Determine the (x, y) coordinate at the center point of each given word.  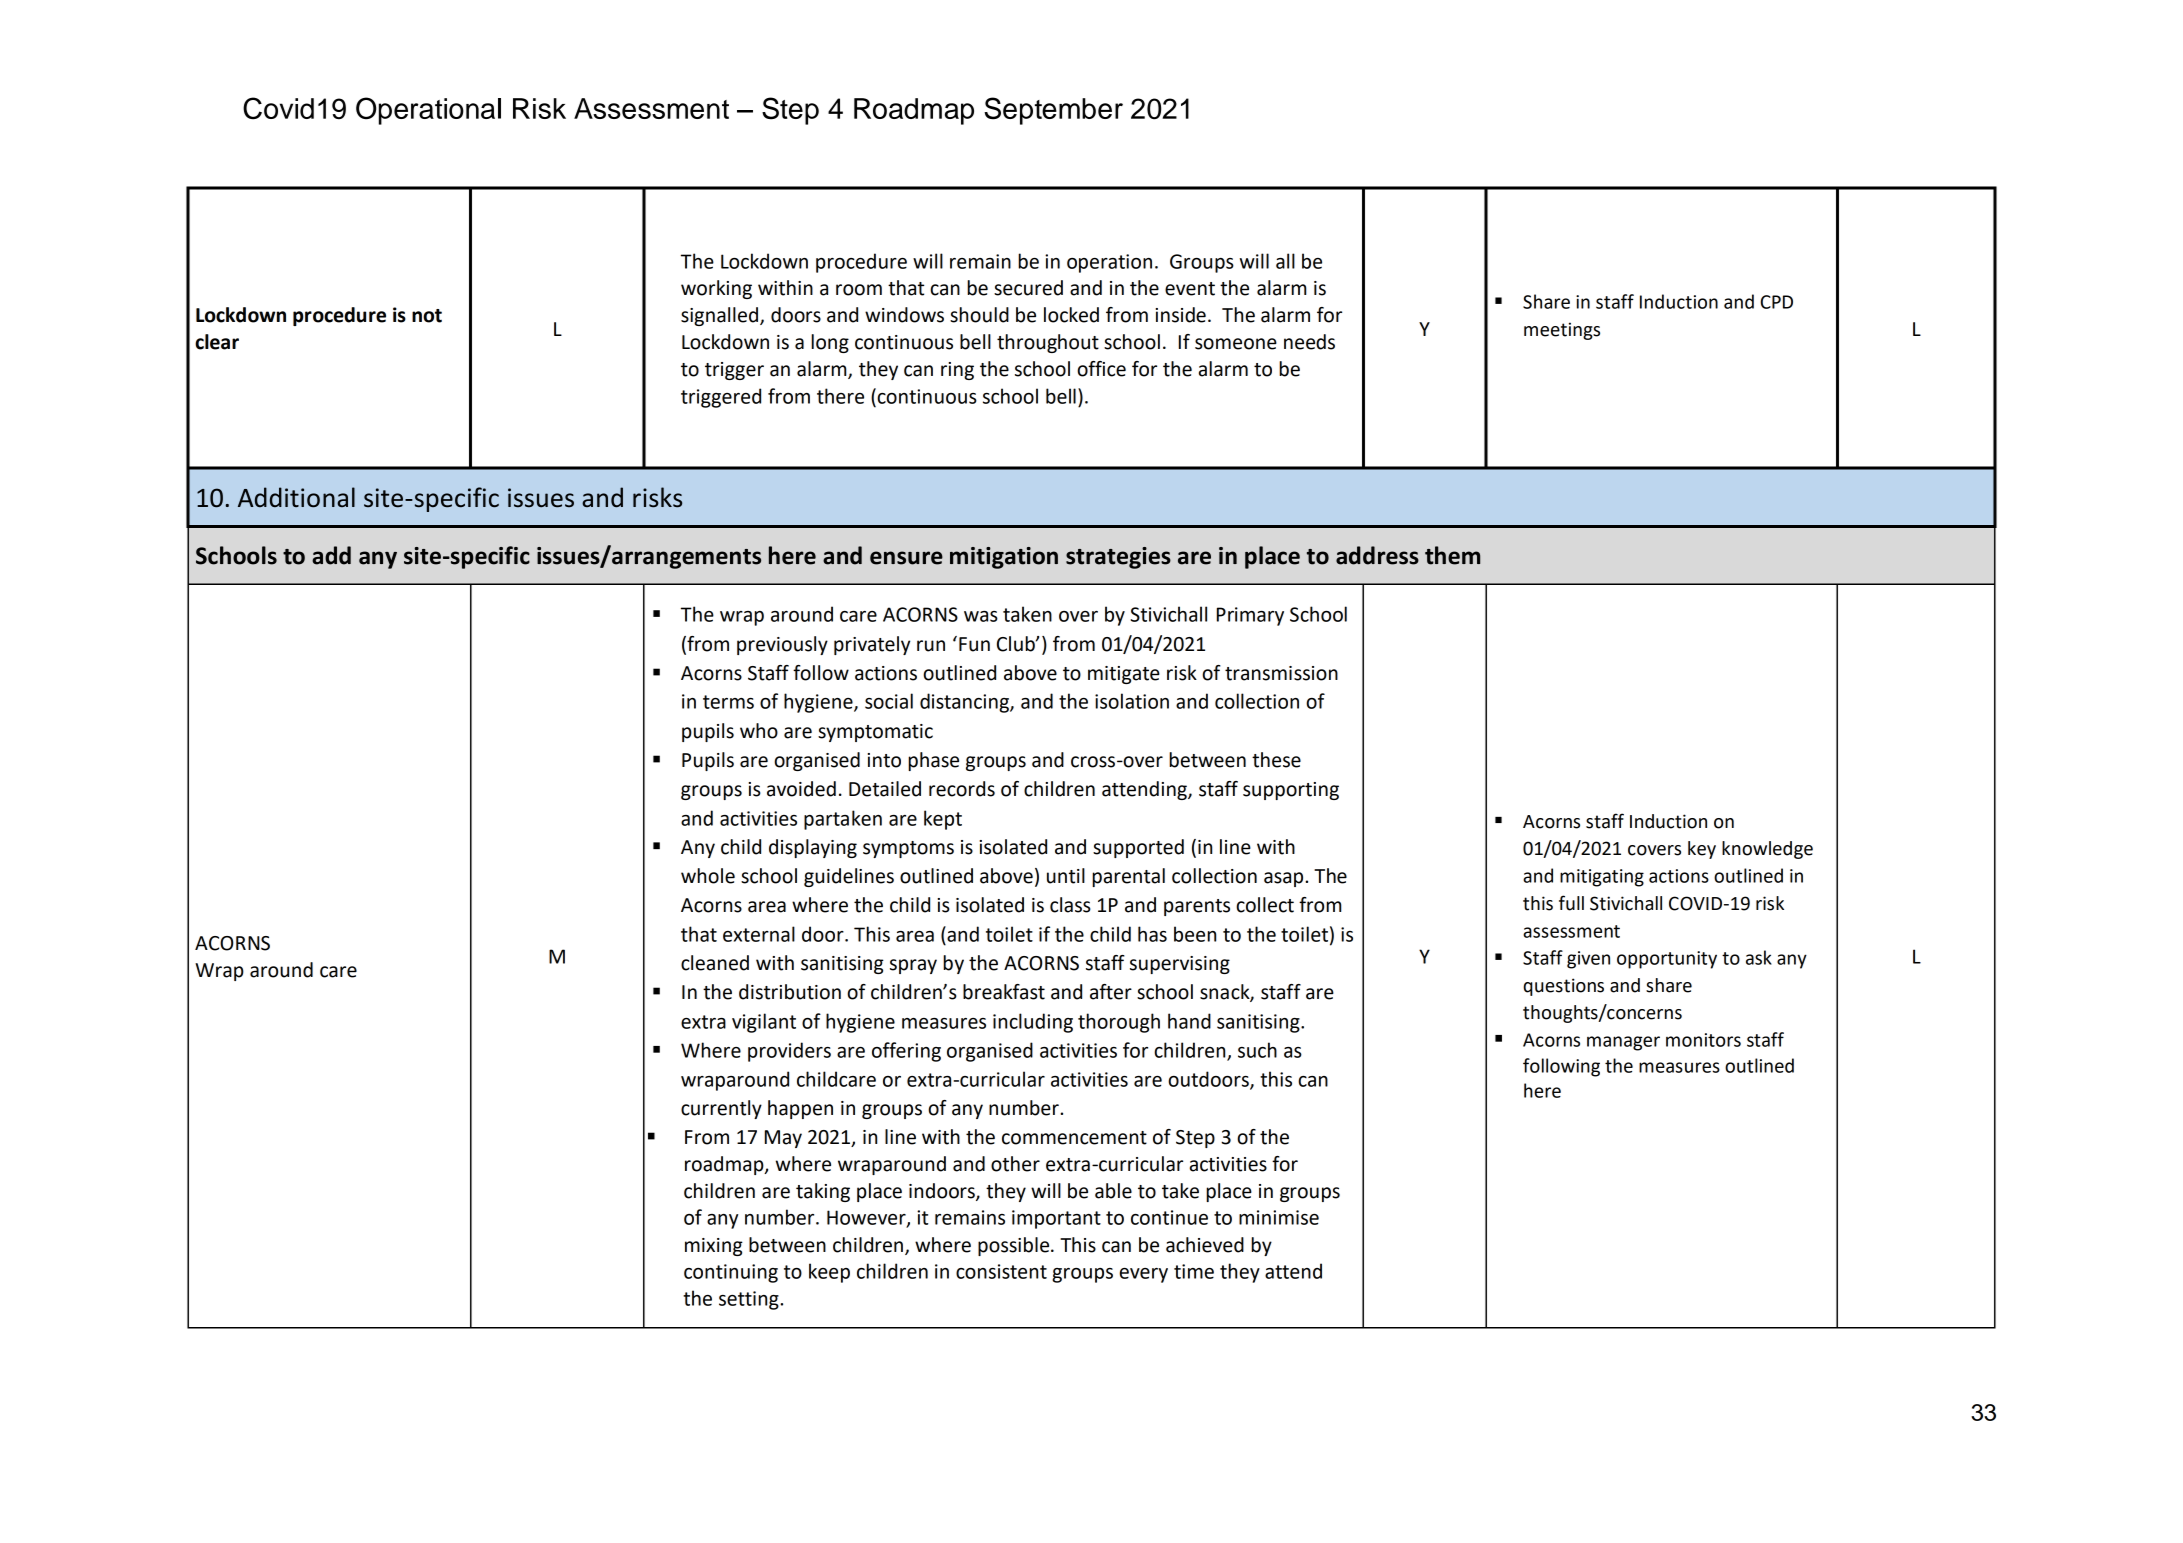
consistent (1001, 1271)
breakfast (1004, 992)
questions (1563, 987)
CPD (1777, 302)
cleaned (715, 963)
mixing (714, 1247)
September (1053, 111)
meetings (1562, 331)
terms (728, 702)
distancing (965, 703)
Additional (296, 497)
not (427, 316)
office (1101, 369)
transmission (1281, 673)
